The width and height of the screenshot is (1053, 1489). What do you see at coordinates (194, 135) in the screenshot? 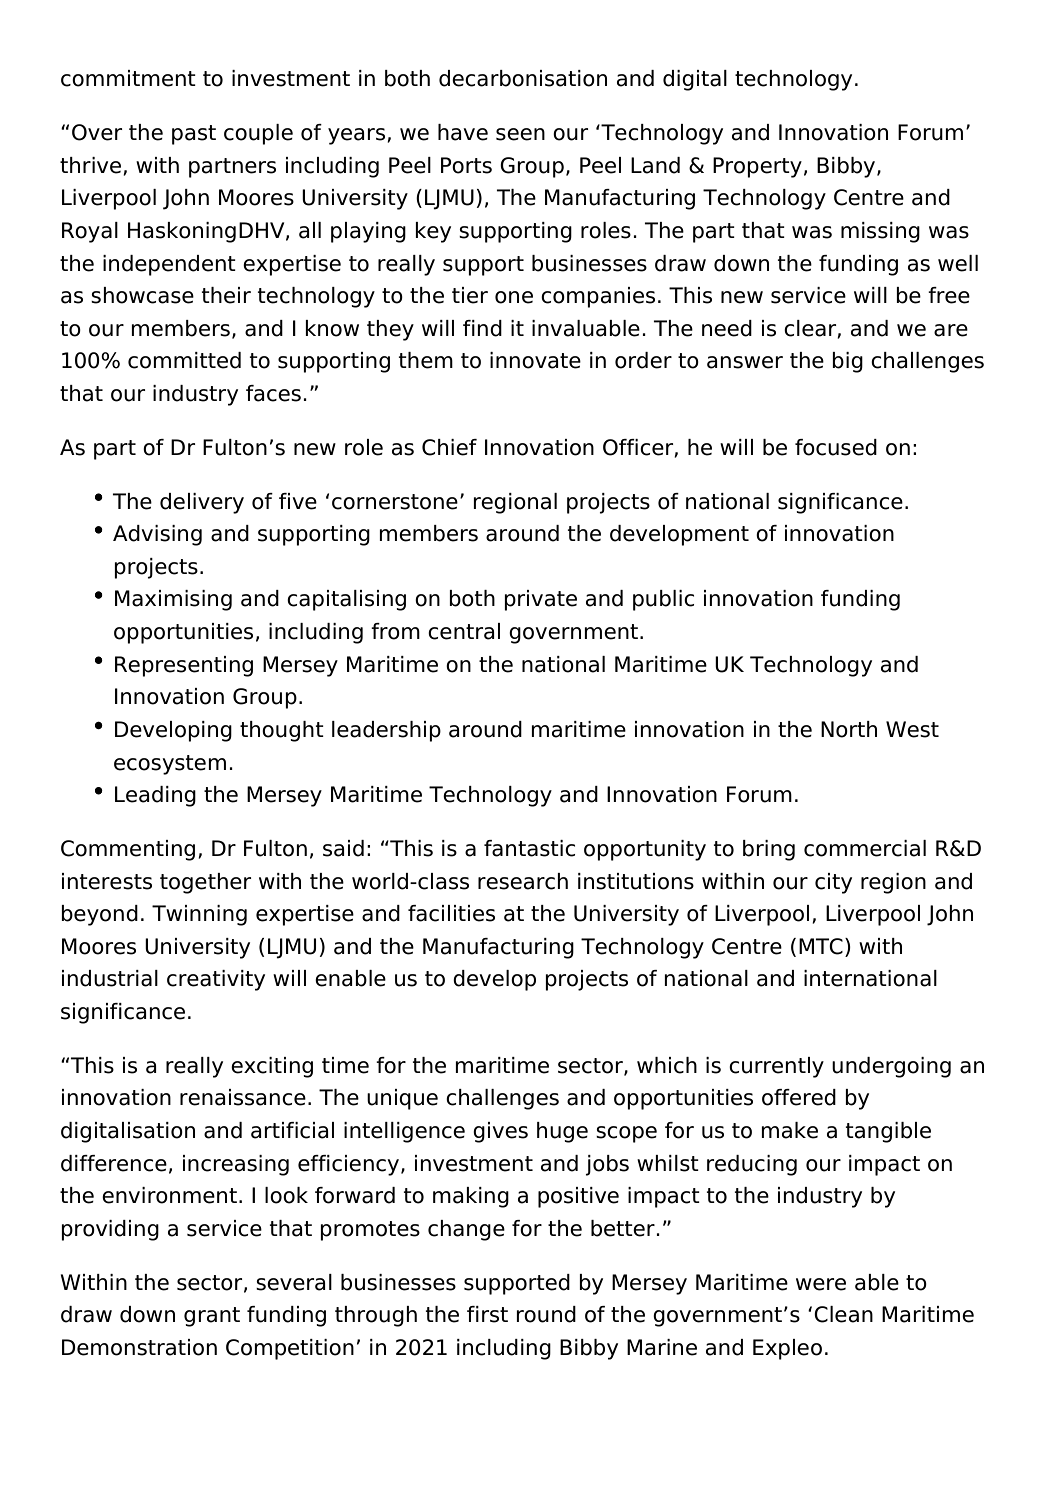
I see `past` at bounding box center [194, 135].
